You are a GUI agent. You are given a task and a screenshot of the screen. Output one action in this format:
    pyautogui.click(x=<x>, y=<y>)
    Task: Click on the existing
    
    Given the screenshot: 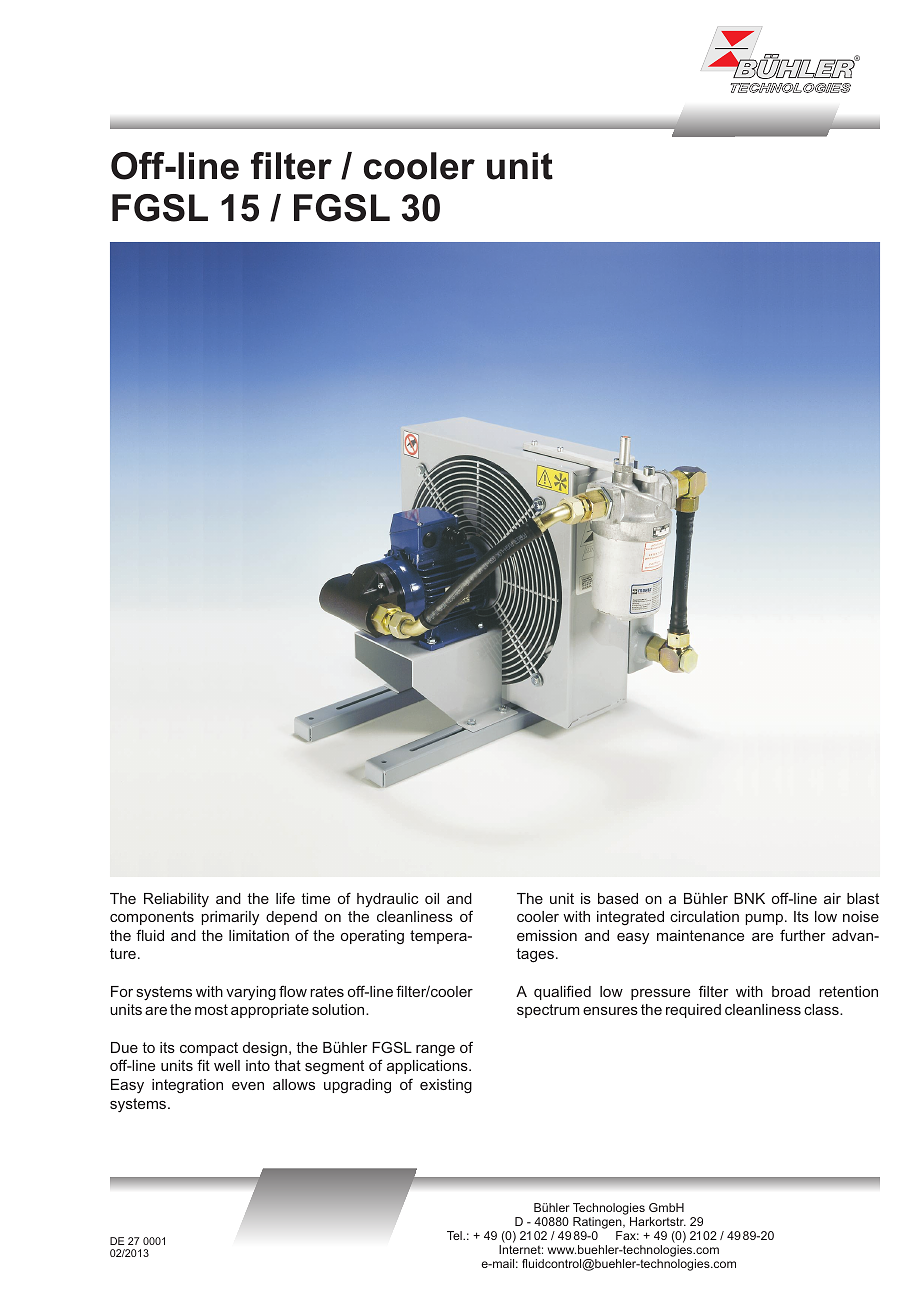 What is the action you would take?
    pyautogui.click(x=446, y=1086)
